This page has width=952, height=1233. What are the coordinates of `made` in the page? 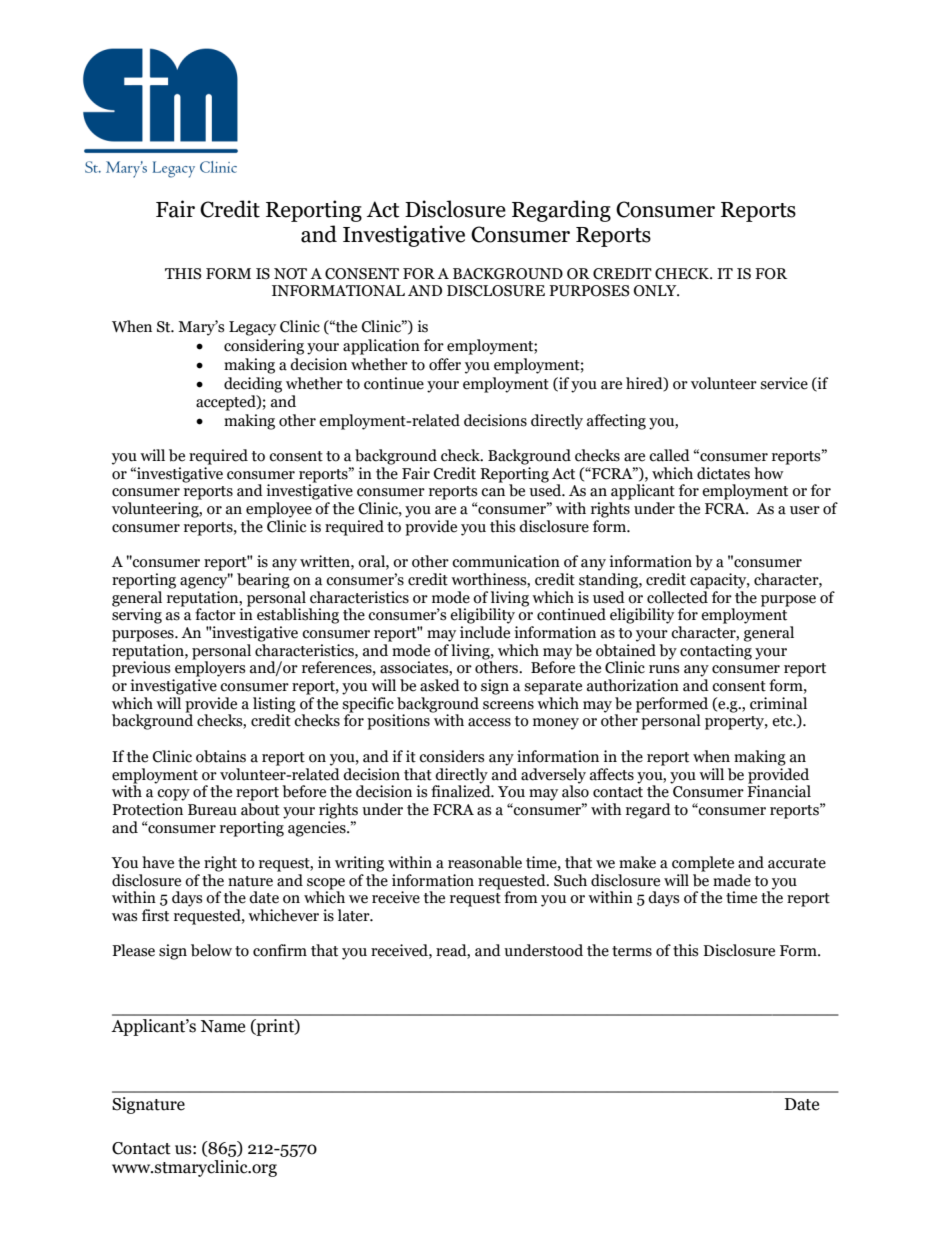 It's located at (732, 880).
